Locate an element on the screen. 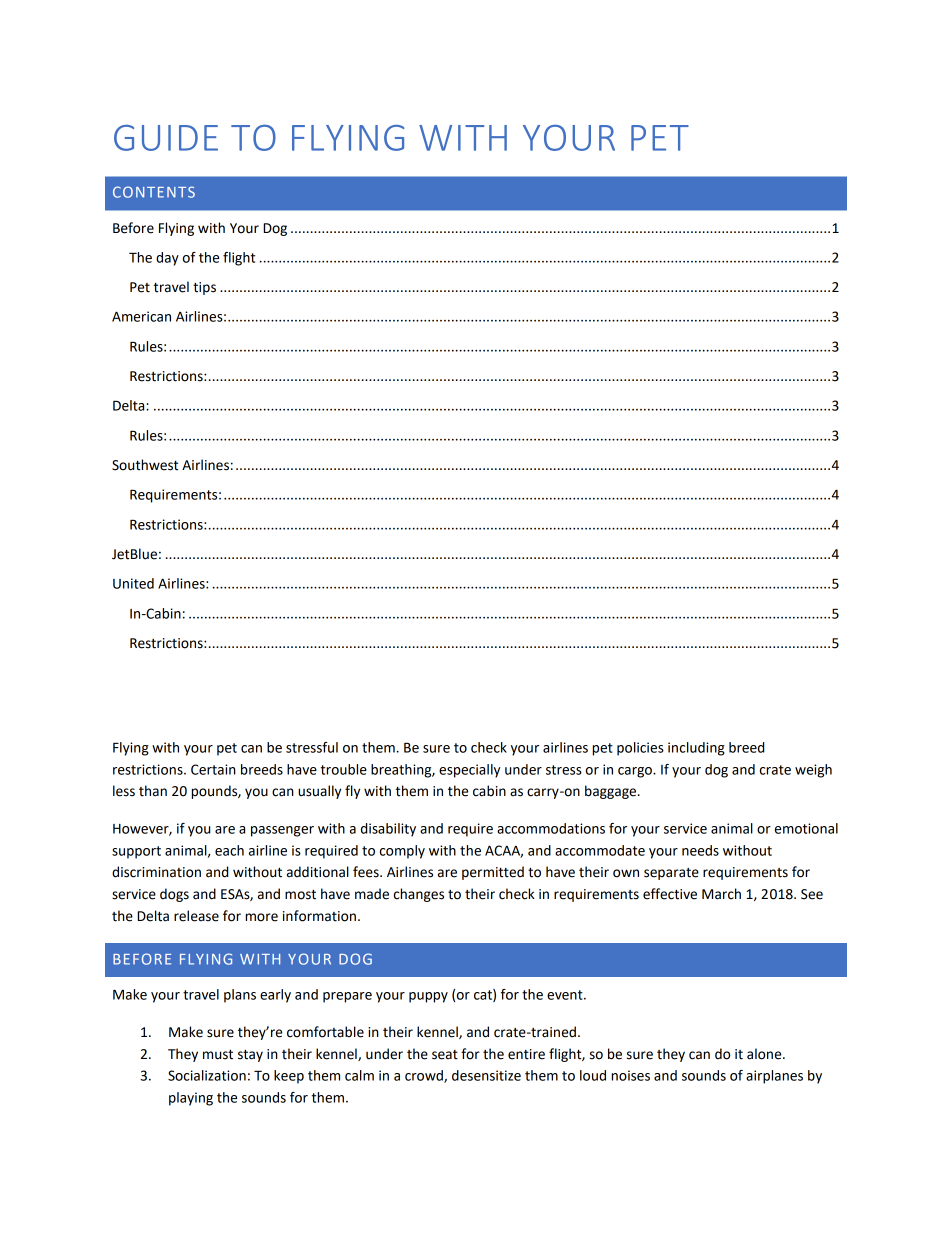 The height and width of the screenshot is (1233, 952). American is located at coordinates (141, 316).
